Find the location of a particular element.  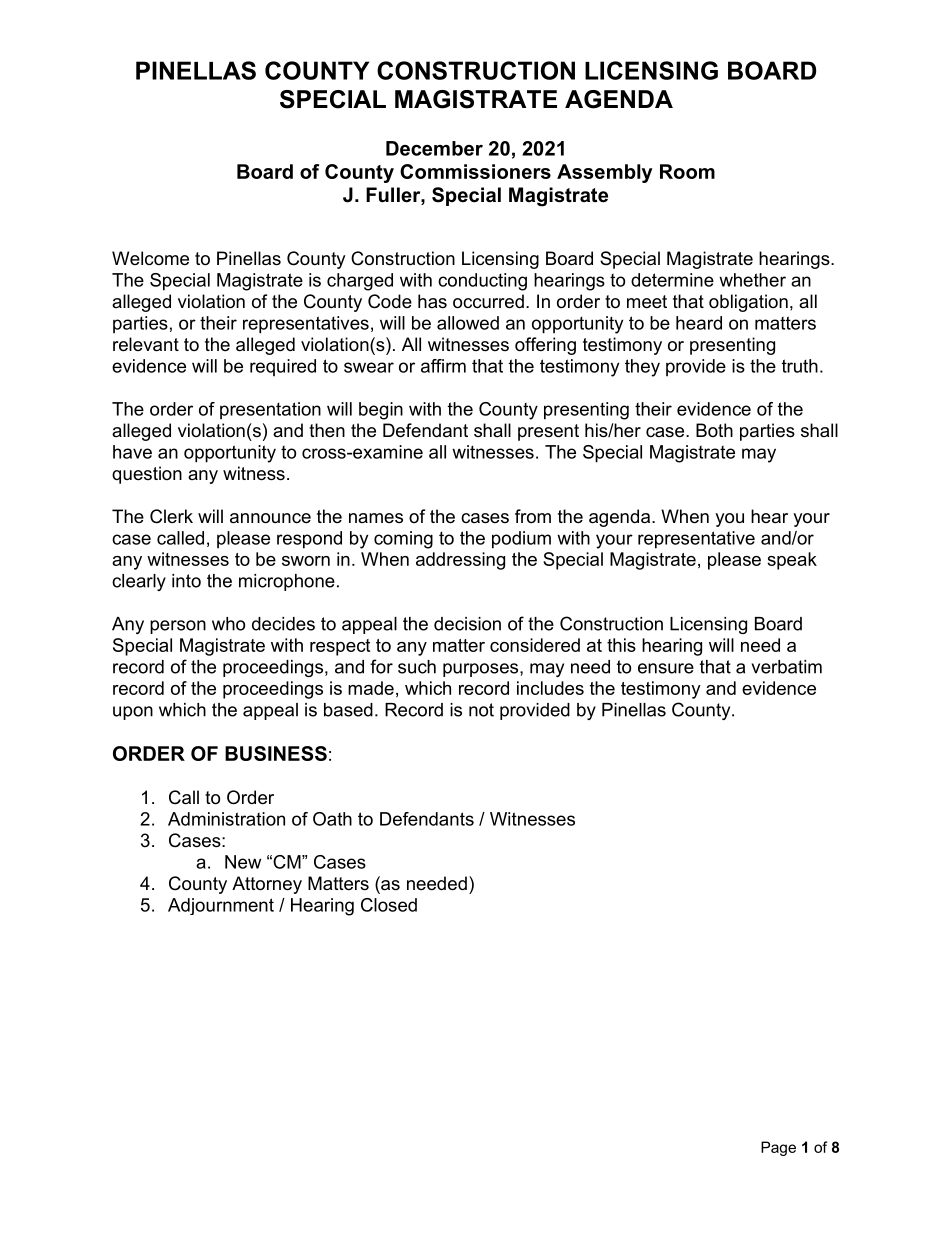

Attorney is located at coordinates (267, 885).
